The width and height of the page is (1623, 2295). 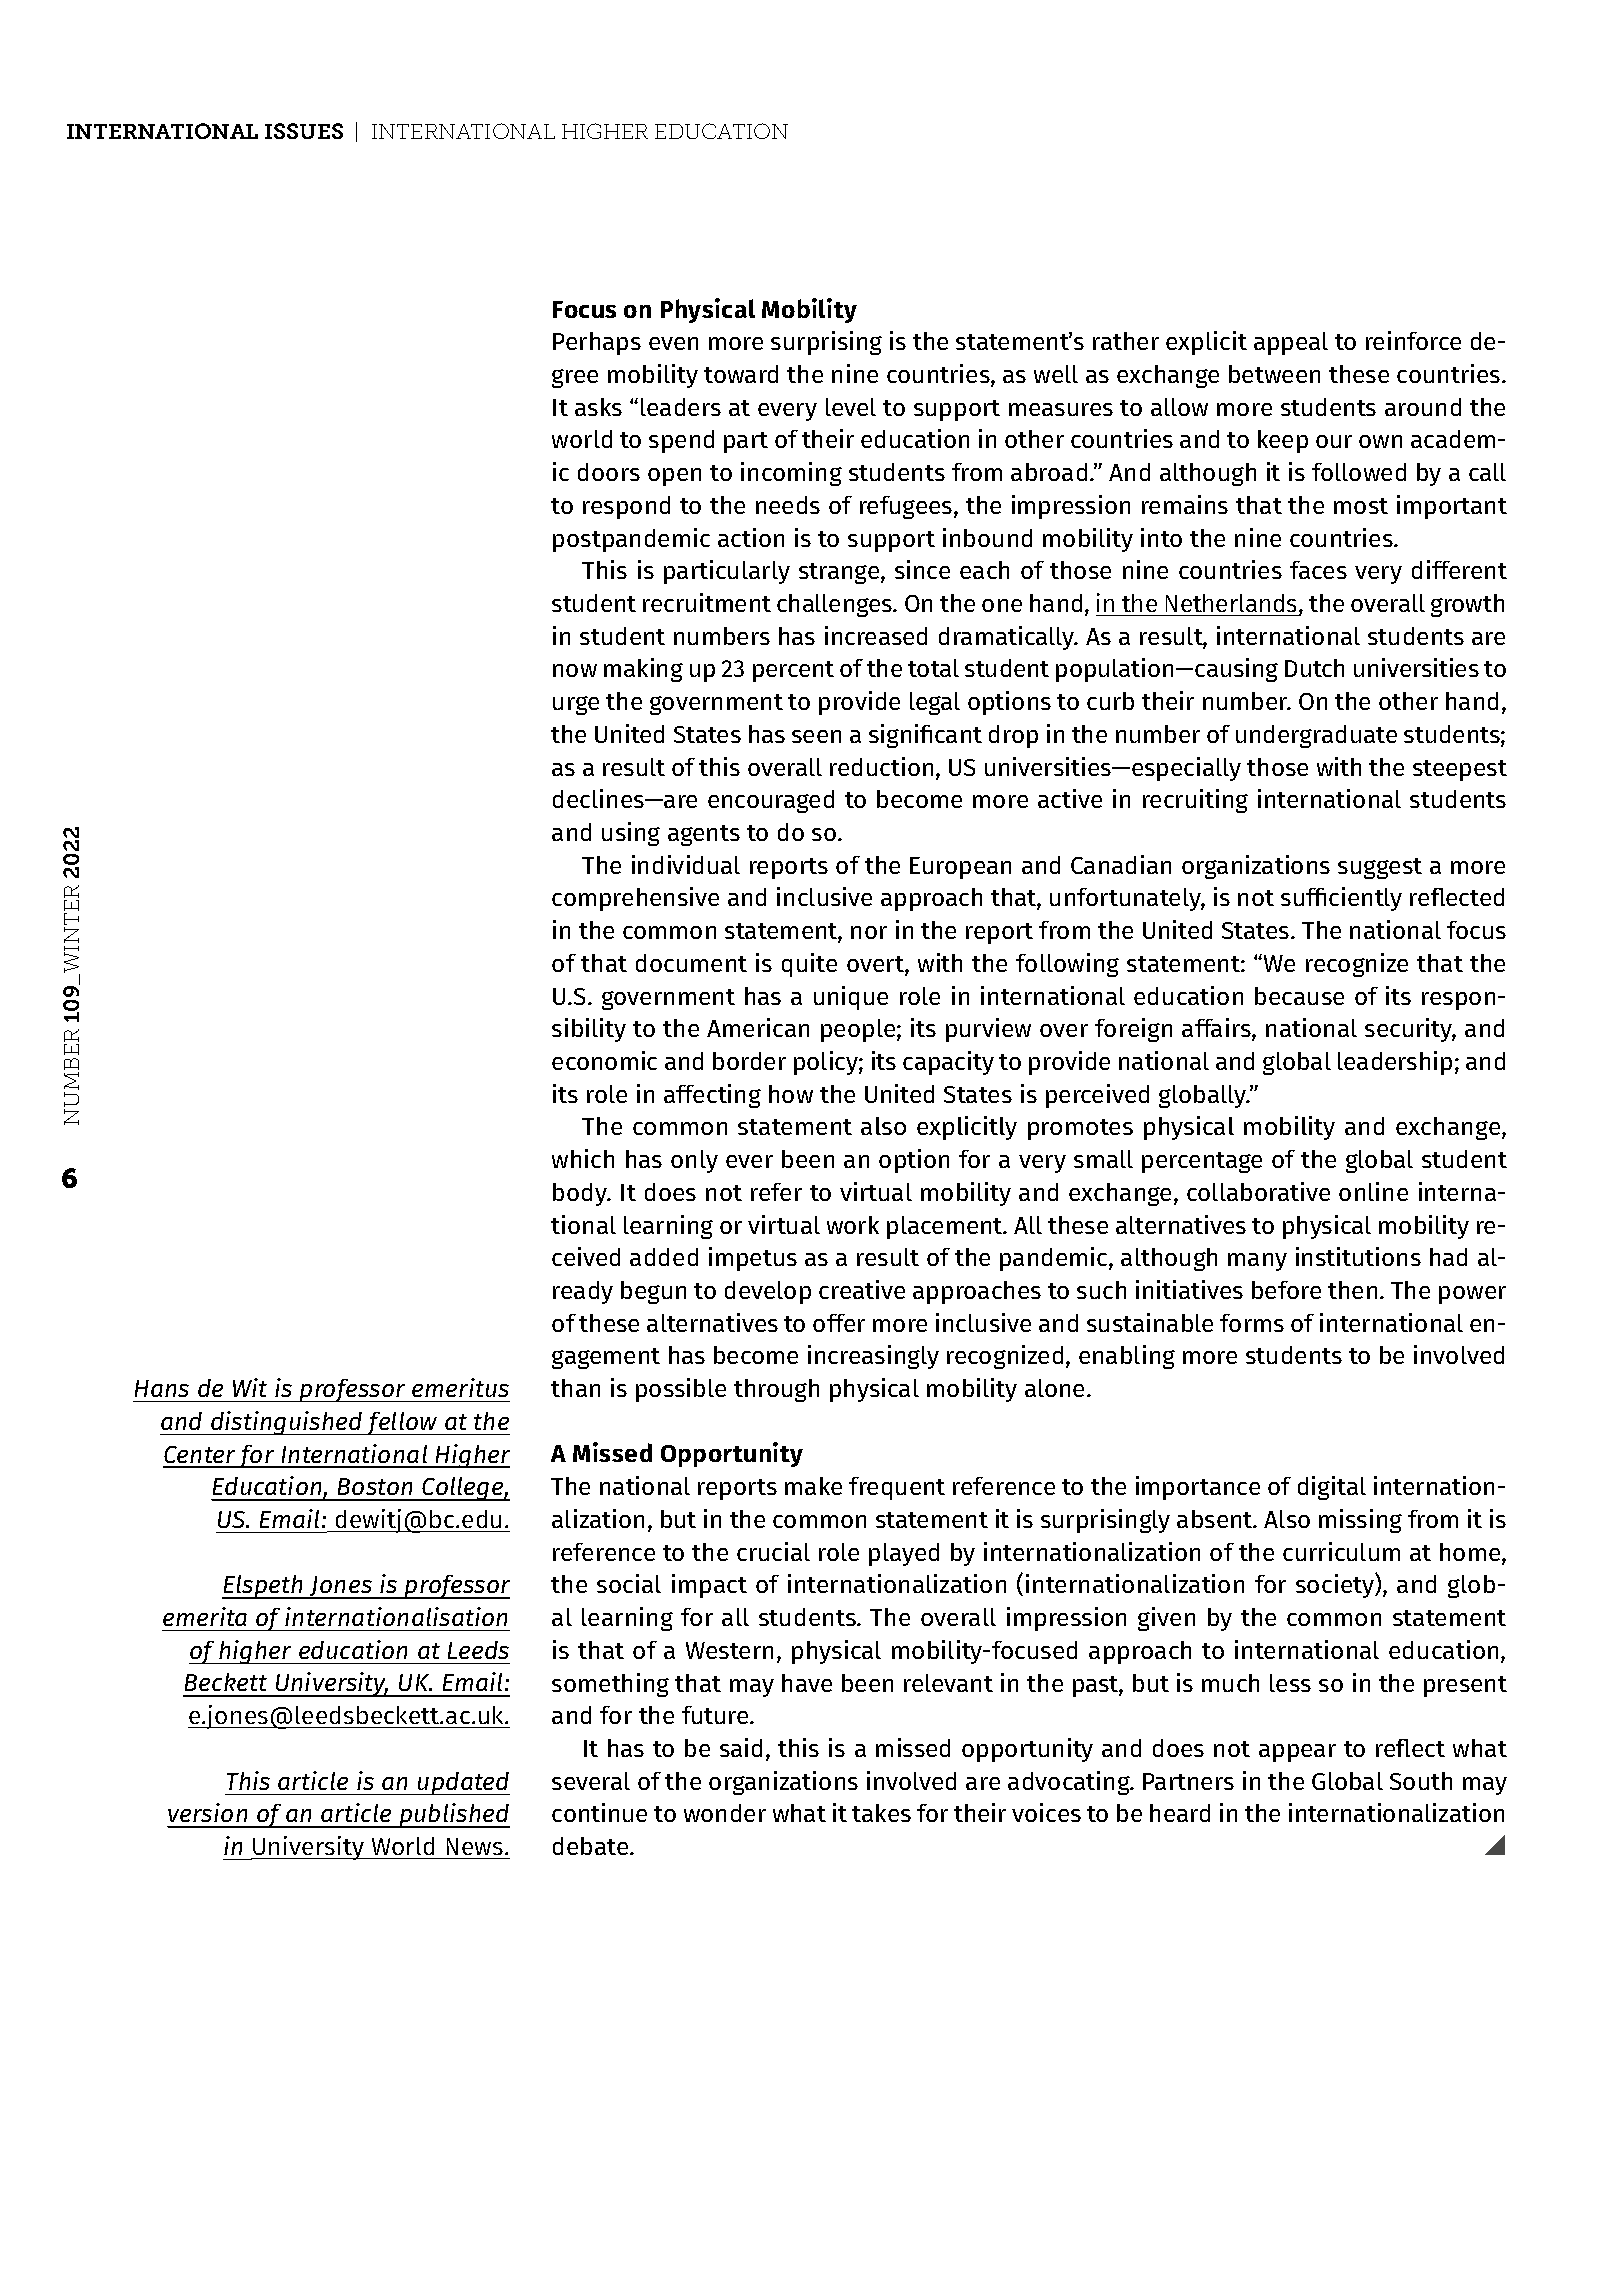 I want to click on takes, so click(x=881, y=1813).
